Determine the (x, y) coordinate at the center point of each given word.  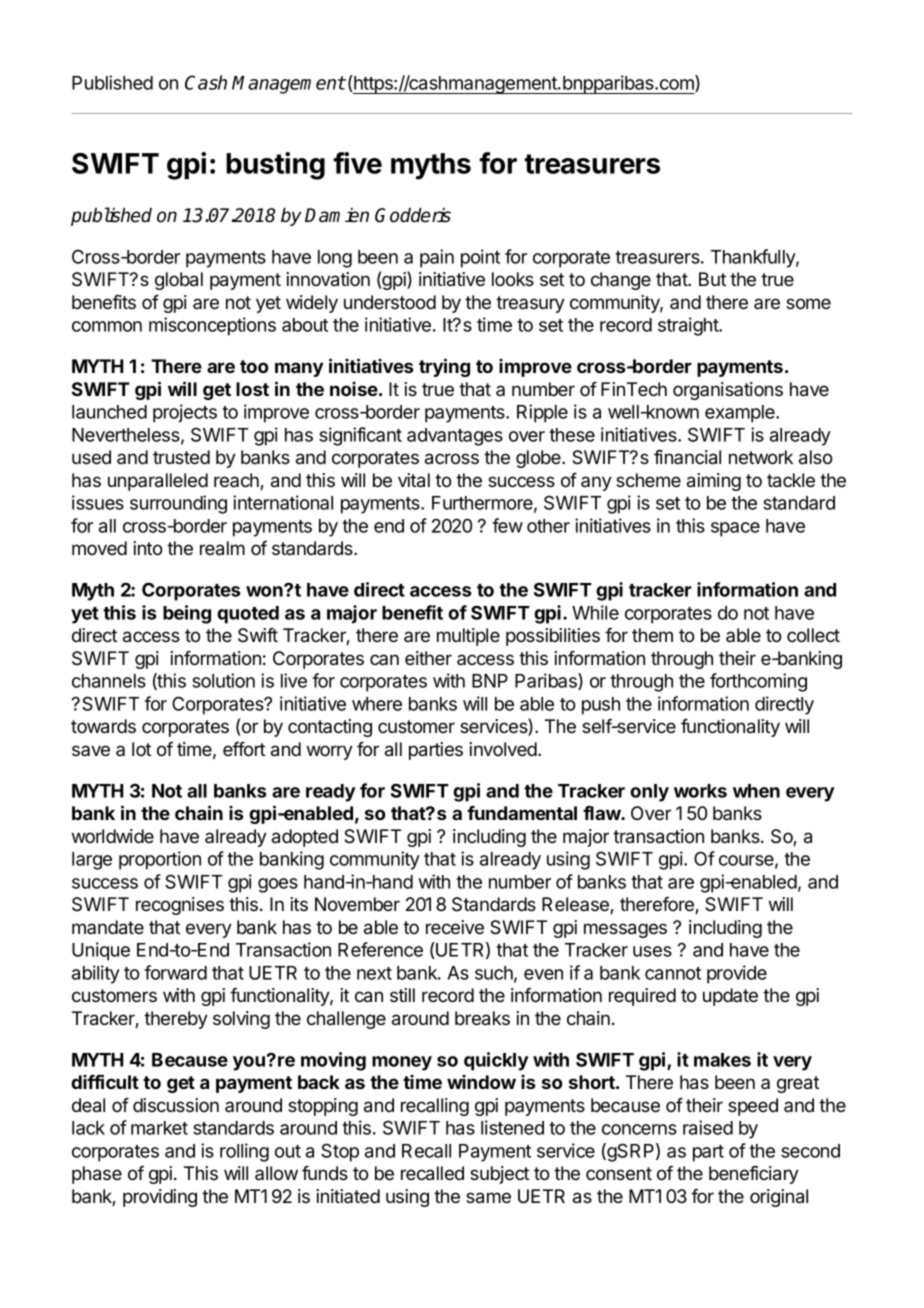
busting (275, 166)
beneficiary (754, 1175)
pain (437, 258)
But (712, 279)
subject (499, 1175)
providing (160, 1198)
